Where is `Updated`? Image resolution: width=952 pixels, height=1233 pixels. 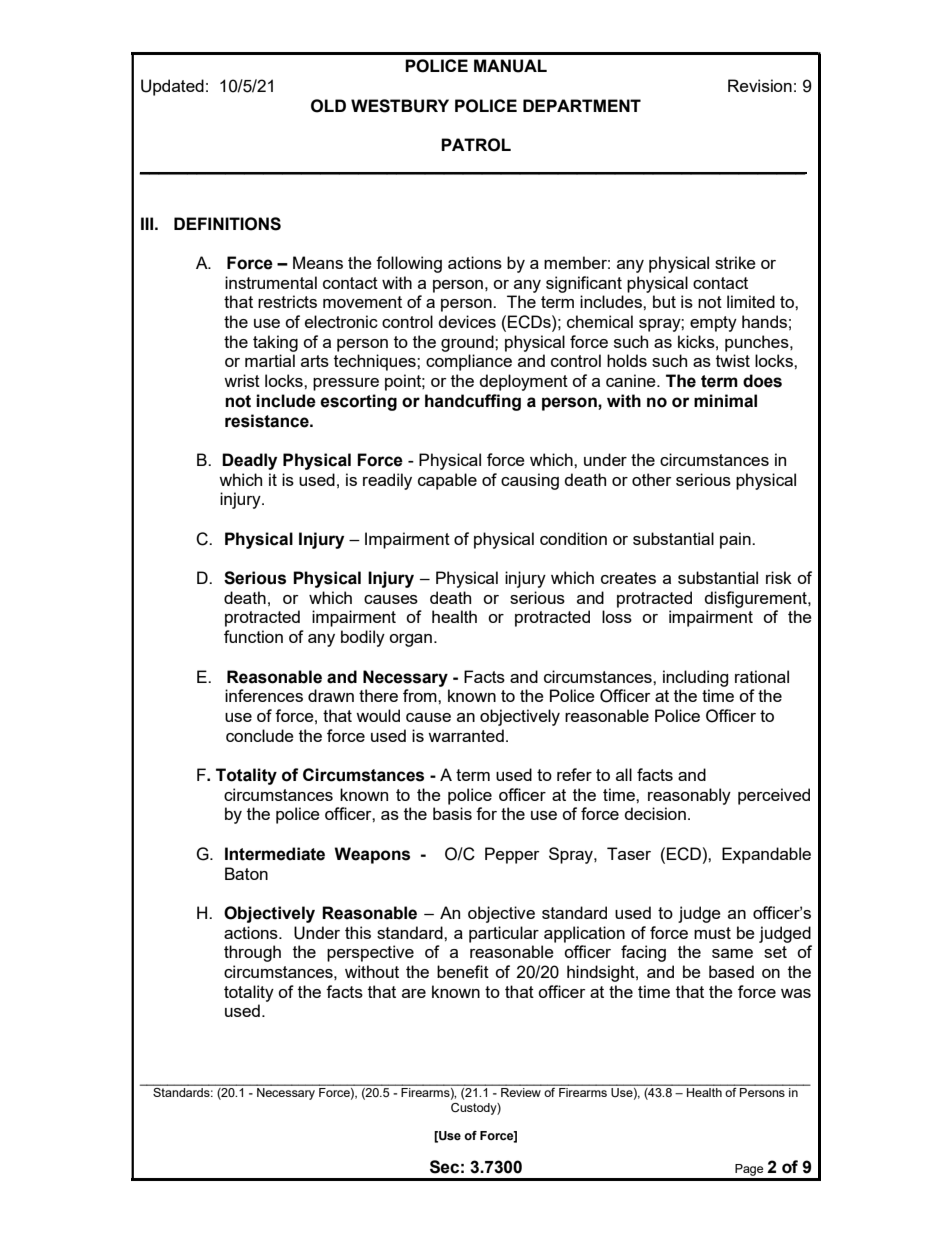
Updated is located at coordinates (172, 87).
